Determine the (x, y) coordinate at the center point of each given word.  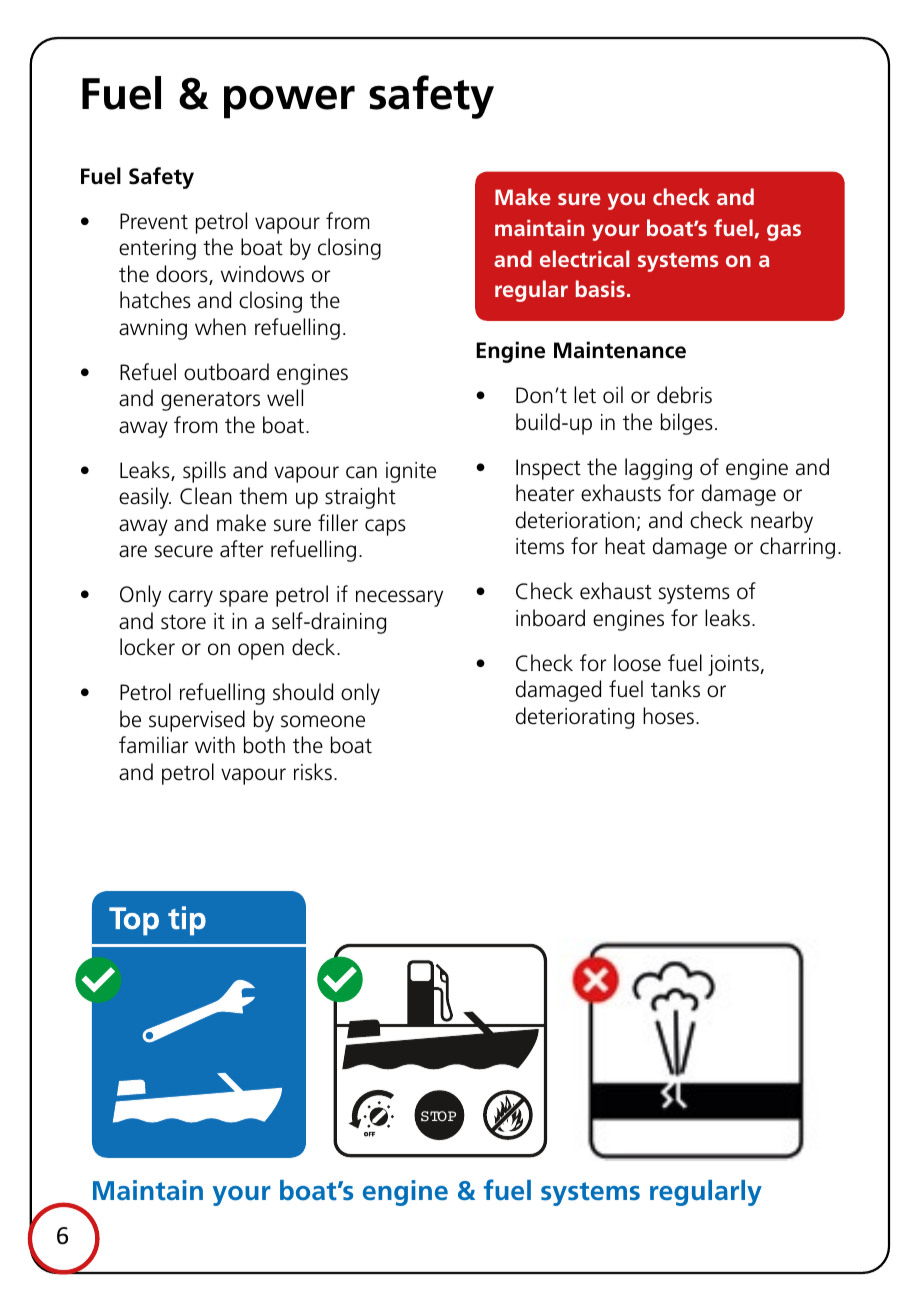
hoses (668, 716)
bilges (687, 424)
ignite (411, 472)
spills (204, 472)
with (215, 745)
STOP (438, 1116)
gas (784, 232)
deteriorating (575, 718)
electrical (584, 258)
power (289, 102)
